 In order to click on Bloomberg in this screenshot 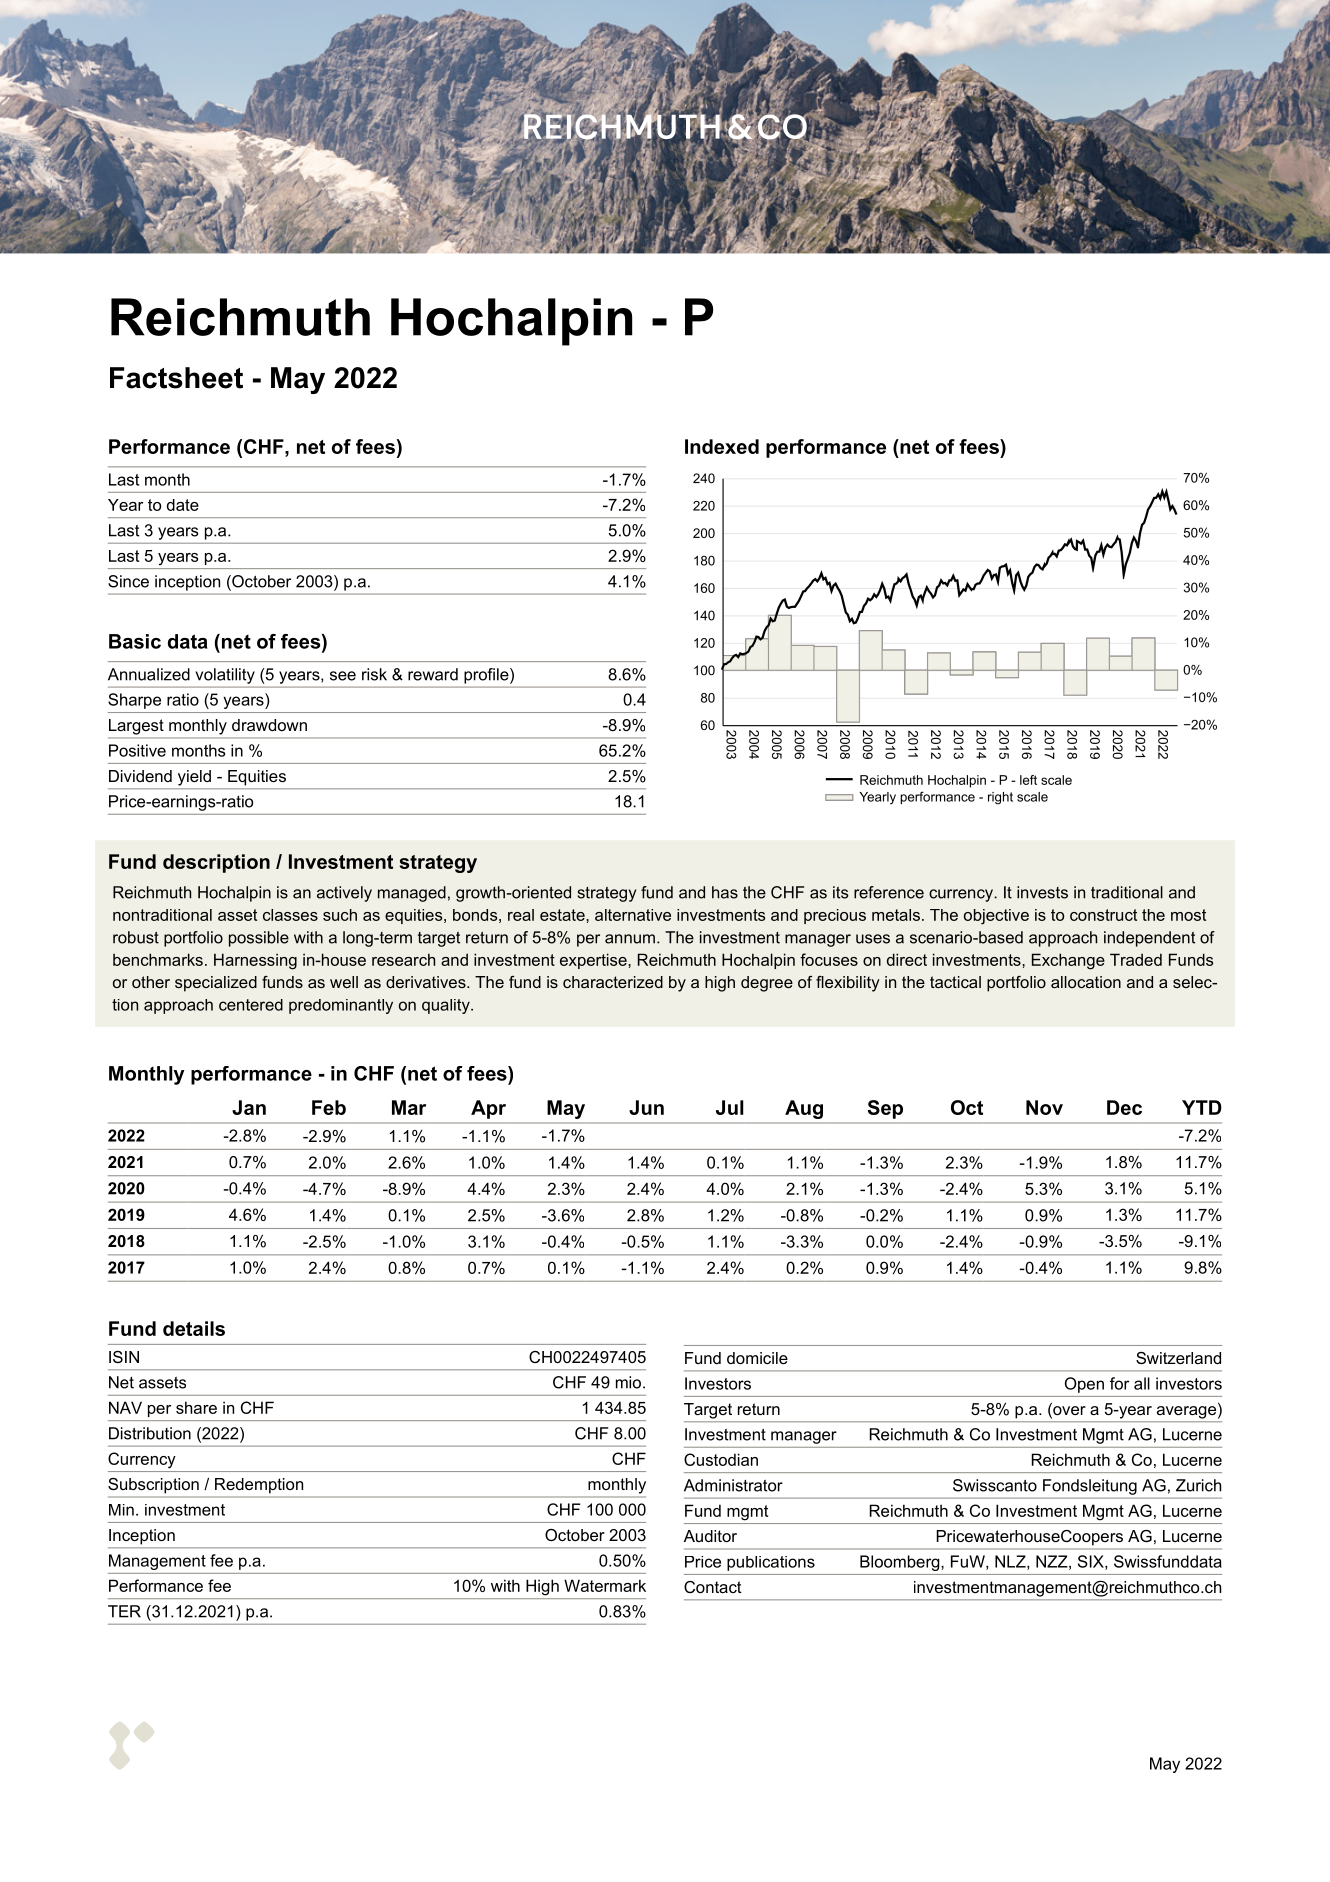, I will do `click(901, 1563)`.
